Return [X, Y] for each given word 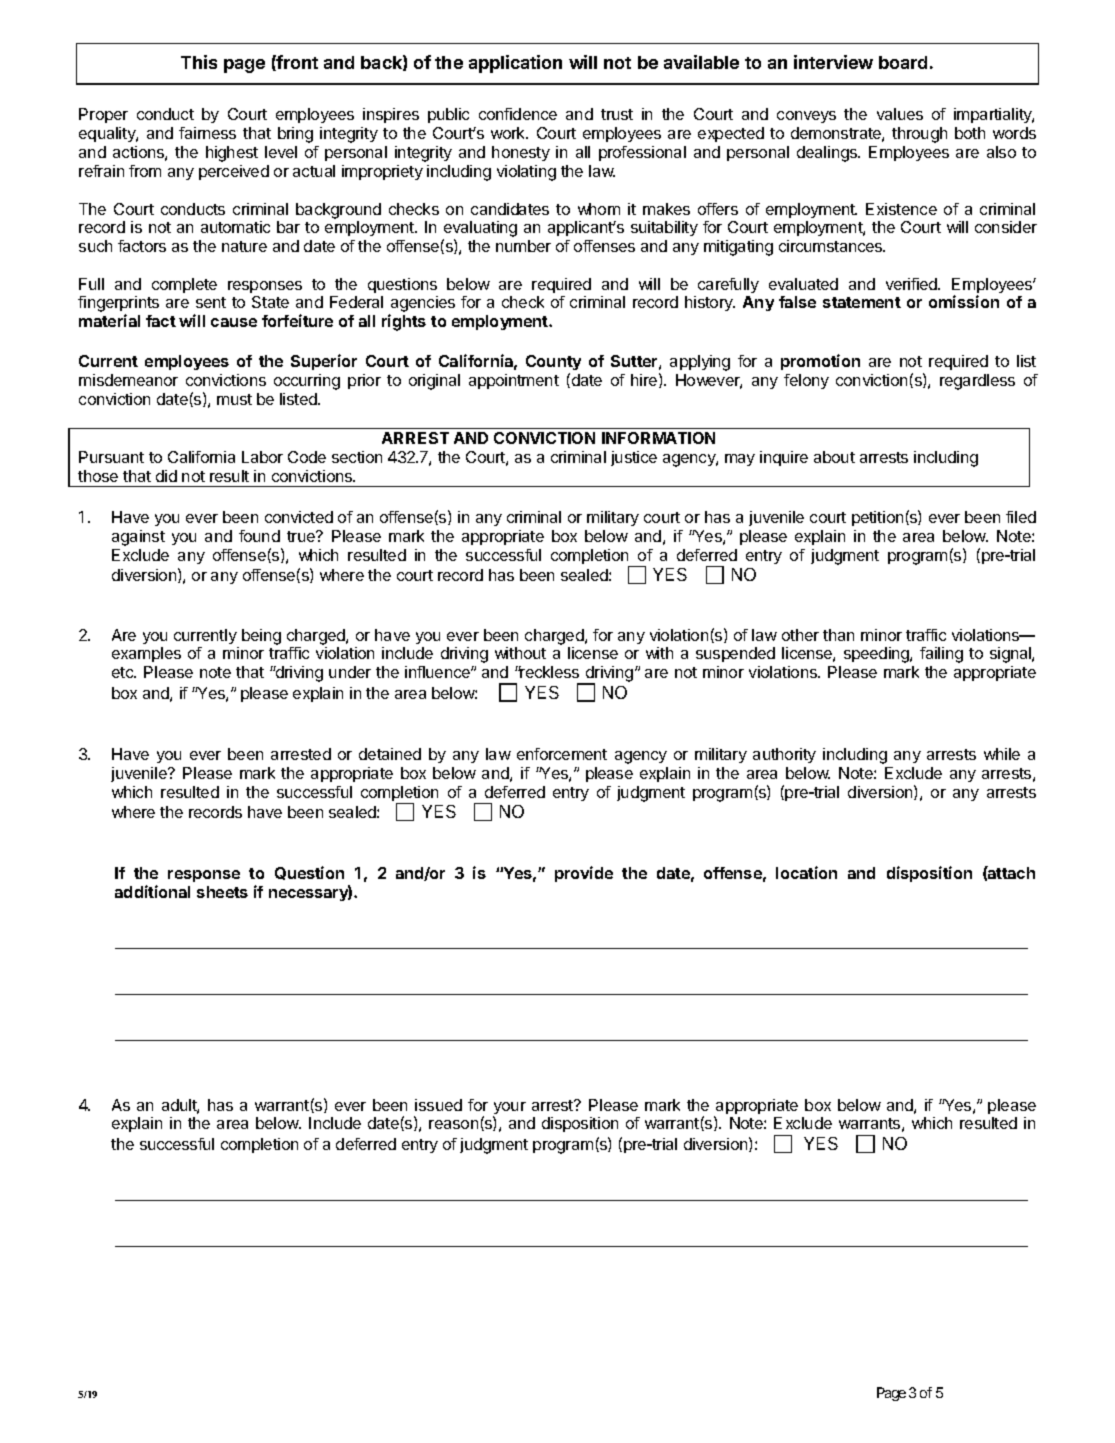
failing [941, 655]
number [523, 246]
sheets [222, 892]
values [900, 114]
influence [438, 672]
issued [438, 1105]
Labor [262, 457]
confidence [518, 114]
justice [634, 458]
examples [146, 654]
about [834, 457]
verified [912, 284]
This [199, 62]
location [806, 872]
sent [211, 302]
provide [584, 874]
